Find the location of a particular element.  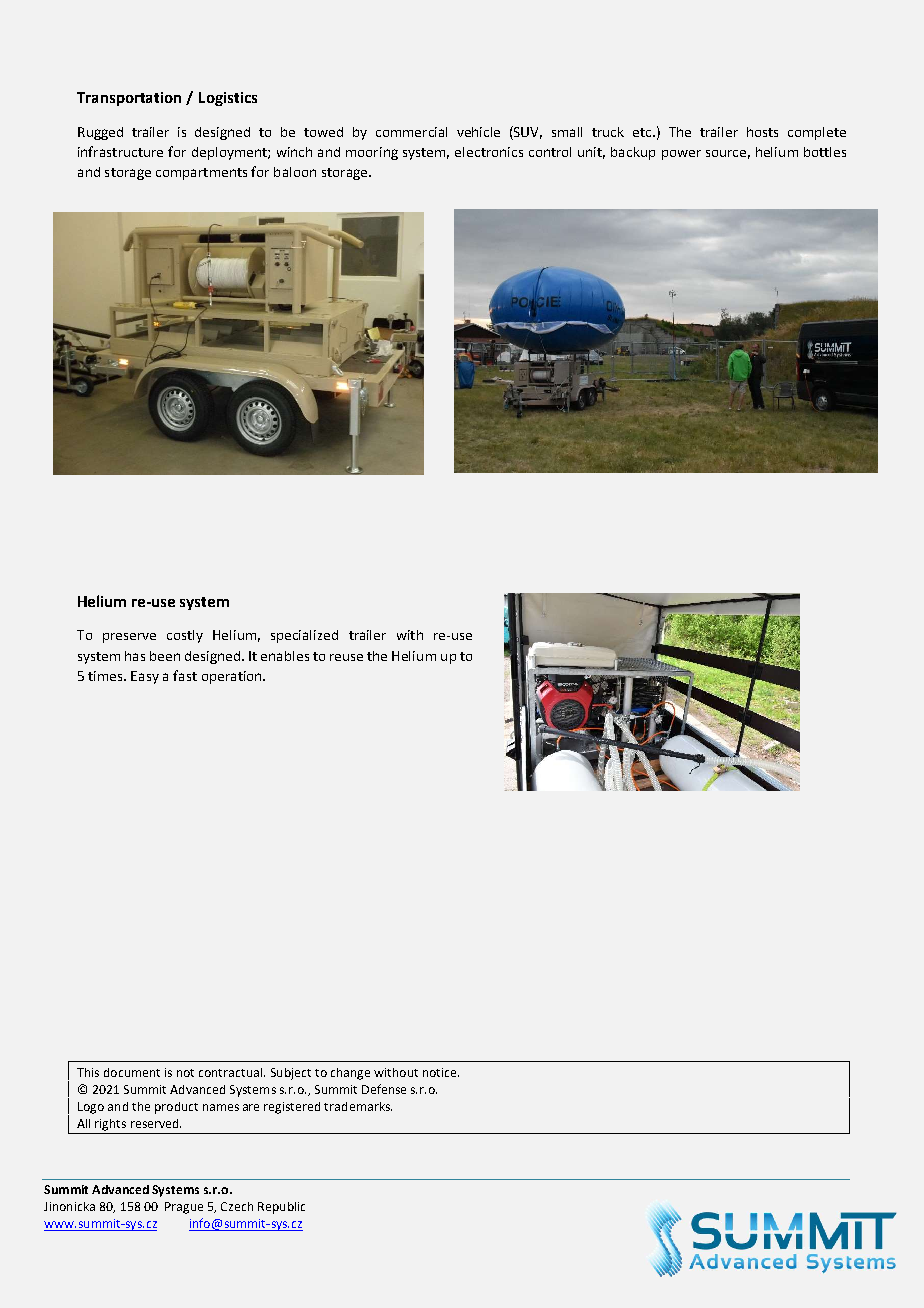

costly is located at coordinates (185, 636).
